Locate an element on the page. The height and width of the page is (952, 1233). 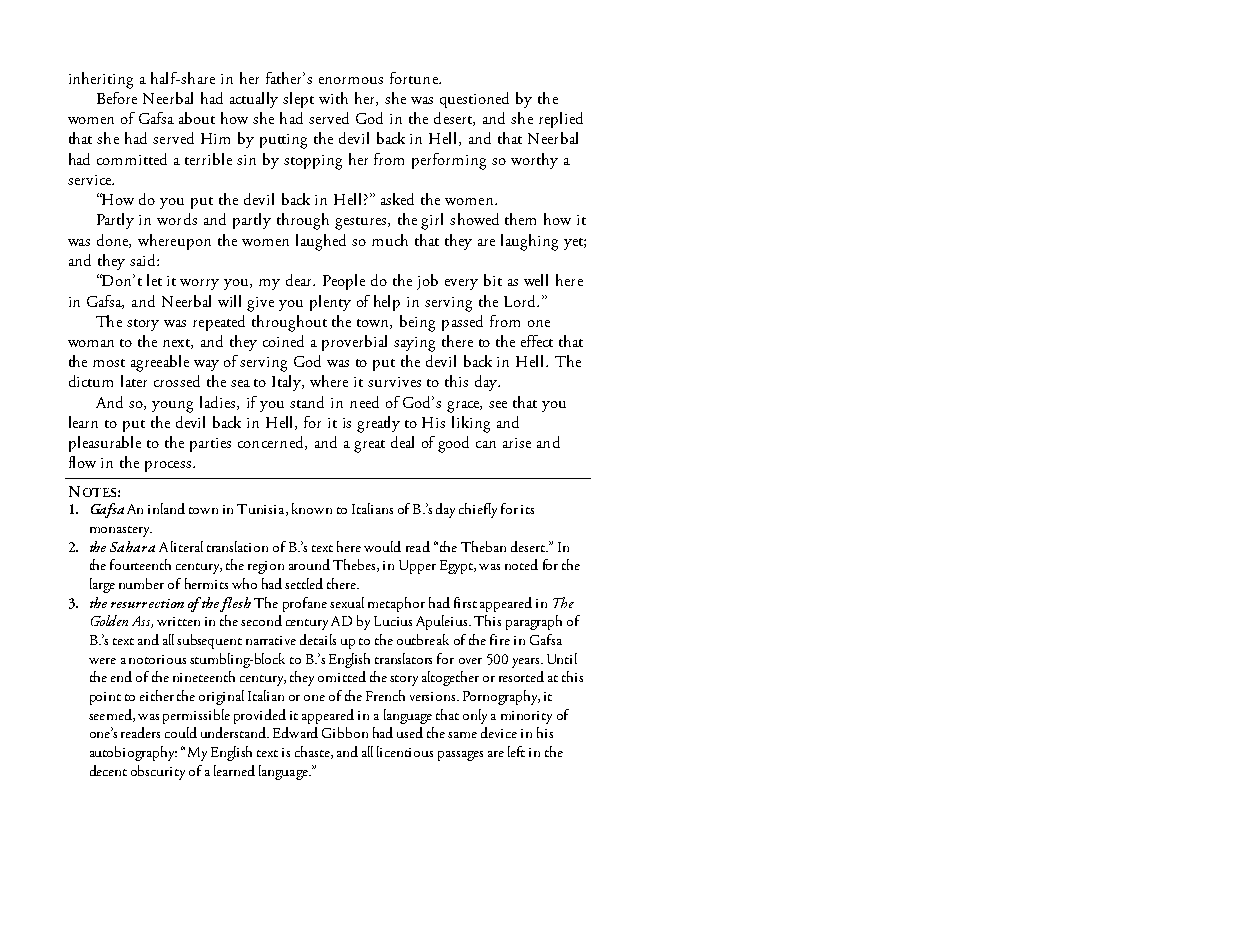
young is located at coordinates (172, 407).
